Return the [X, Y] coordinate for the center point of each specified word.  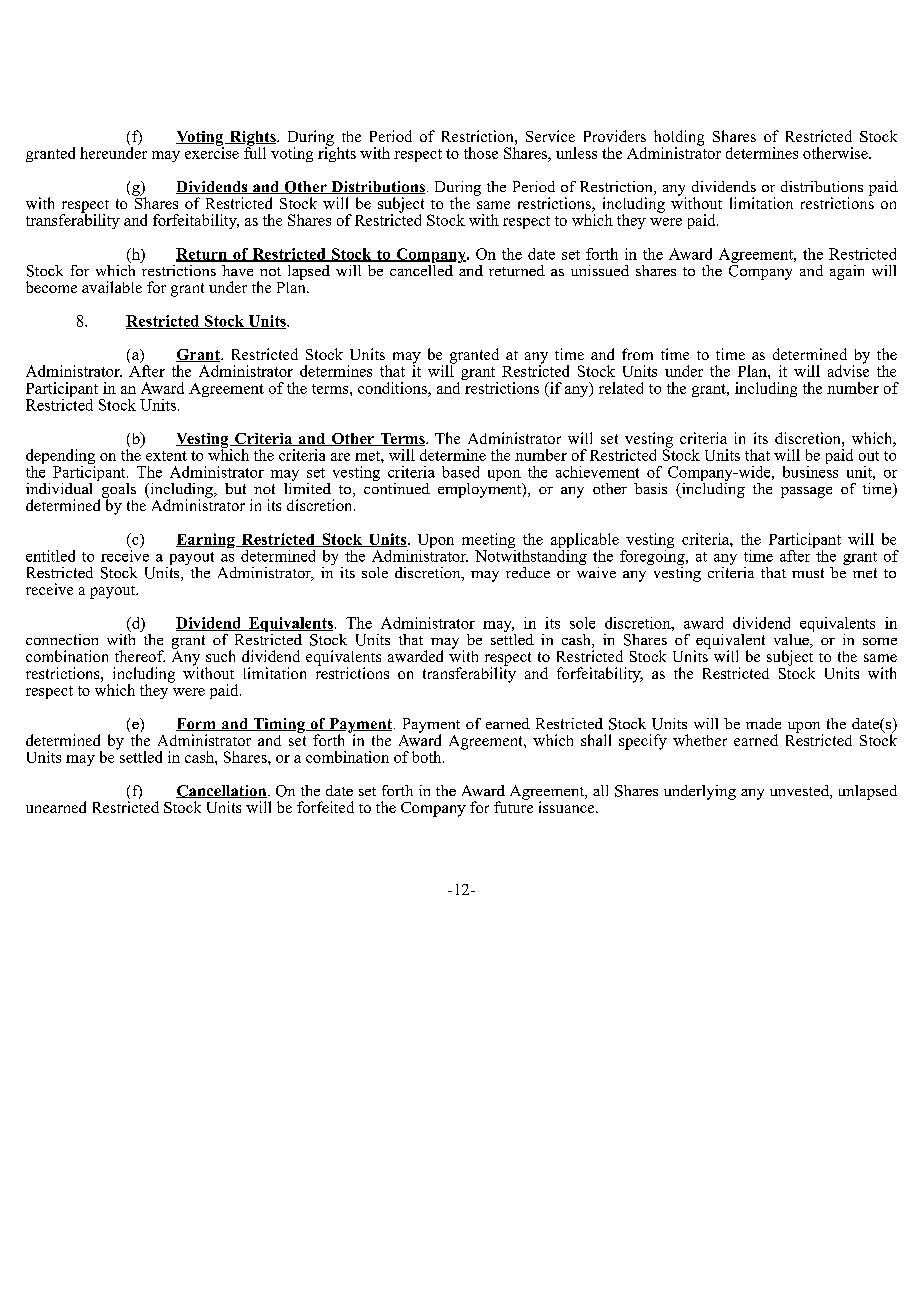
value [792, 641]
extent [166, 456]
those [481, 153]
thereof [140, 656]
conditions [393, 388]
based [460, 472]
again [847, 272]
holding [679, 139]
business [810, 470]
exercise [212, 151]
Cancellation [222, 791]
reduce [528, 572]
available [112, 287]
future [513, 806]
